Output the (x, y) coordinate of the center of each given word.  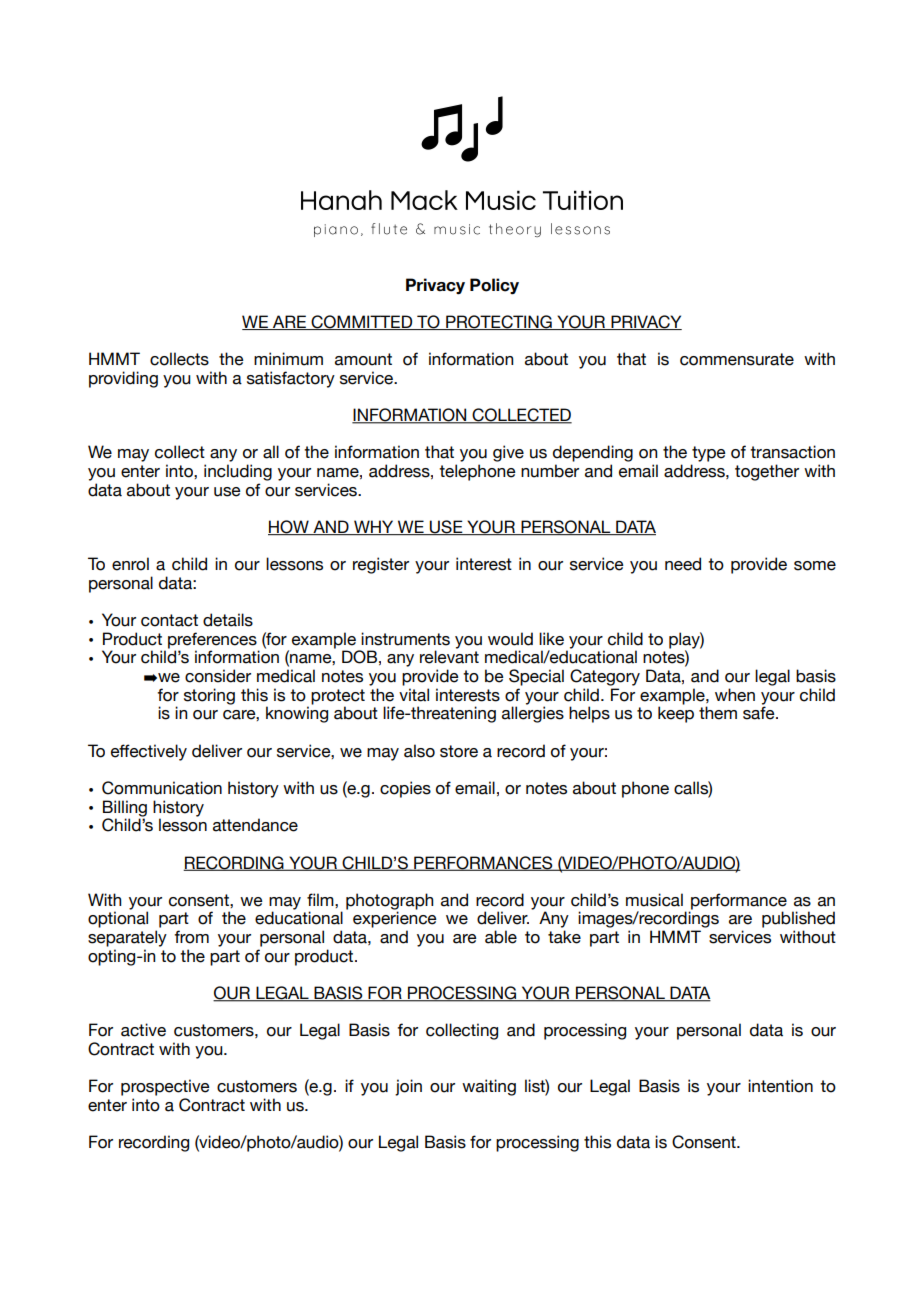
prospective (165, 1087)
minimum (288, 359)
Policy (494, 286)
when (735, 695)
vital (414, 695)
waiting (489, 1087)
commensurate (737, 359)
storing (209, 696)
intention (780, 1086)
